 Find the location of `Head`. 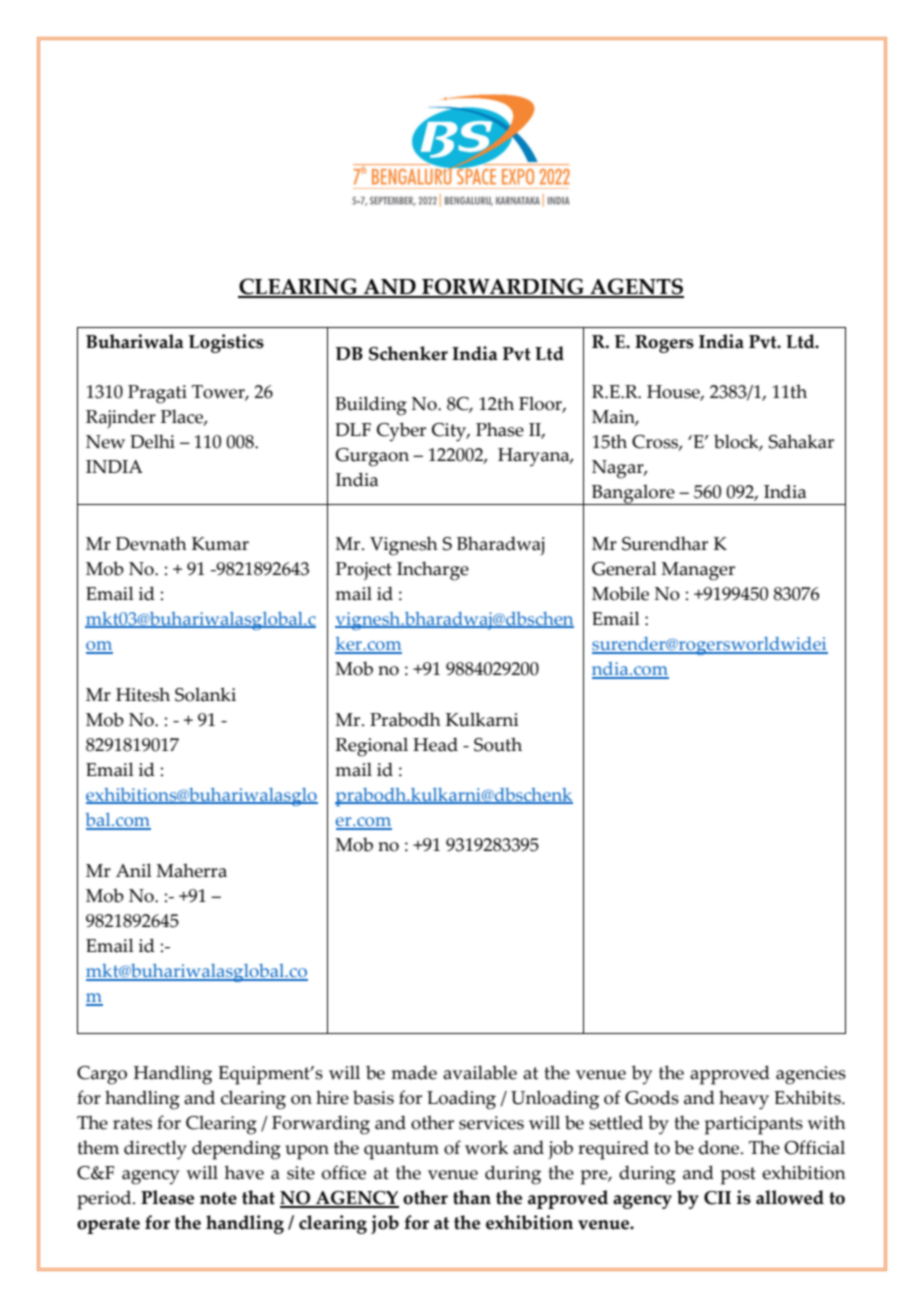

Head is located at coordinates (435, 744).
